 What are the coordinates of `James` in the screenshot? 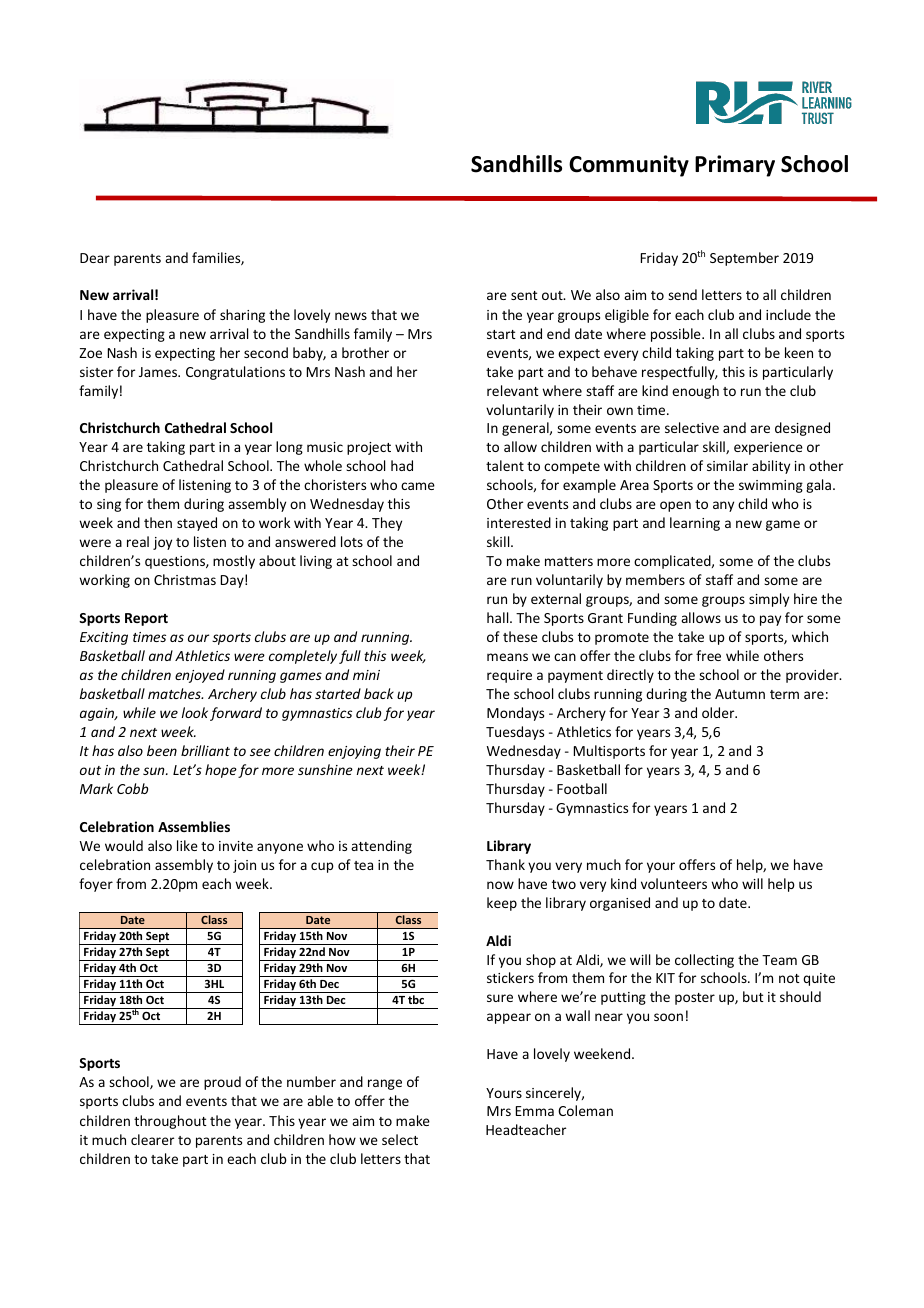 It's located at (159, 372).
